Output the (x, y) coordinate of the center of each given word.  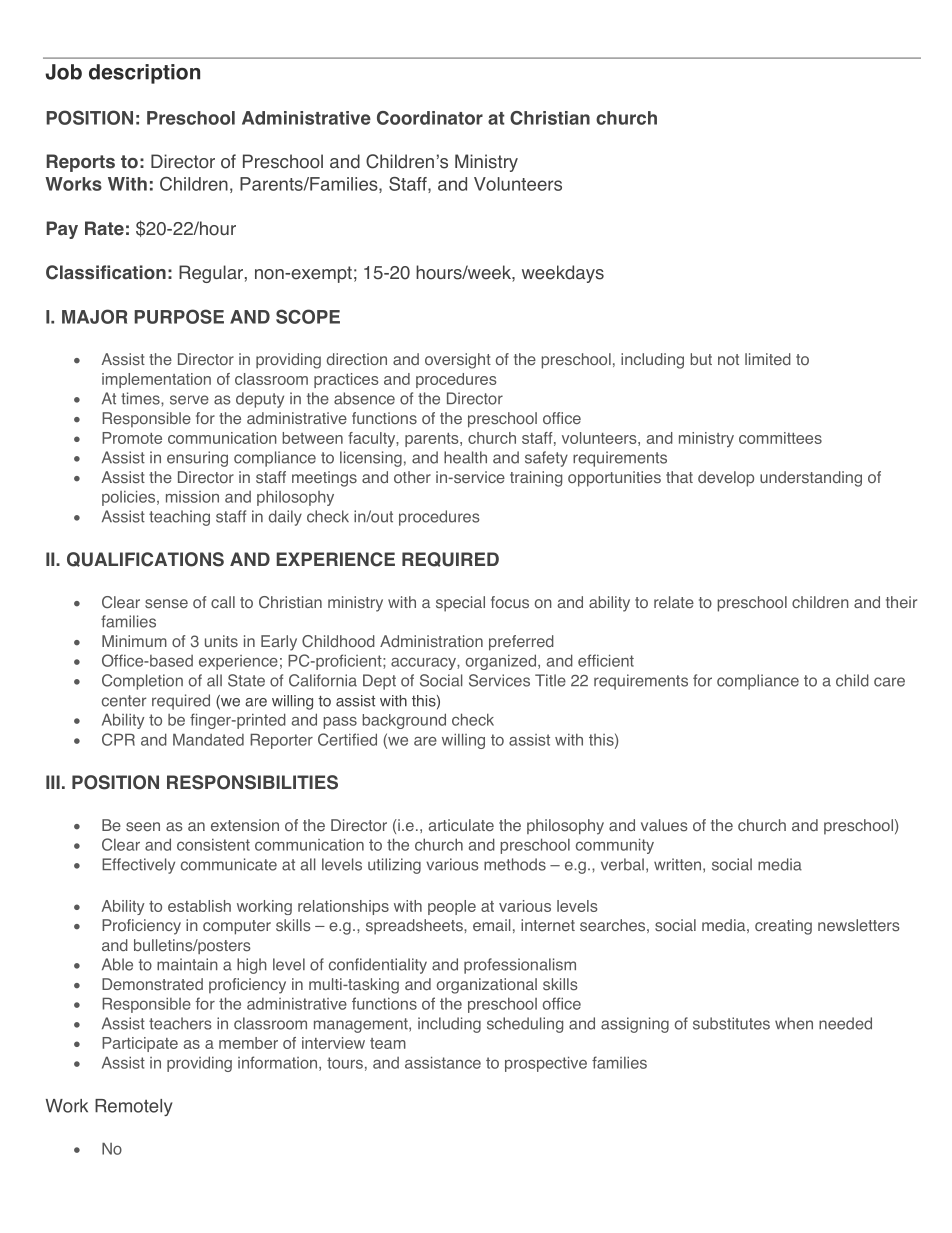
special (460, 604)
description (144, 74)
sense (166, 604)
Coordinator (430, 118)
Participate (140, 1044)
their (901, 602)
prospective (546, 1064)
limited (768, 359)
